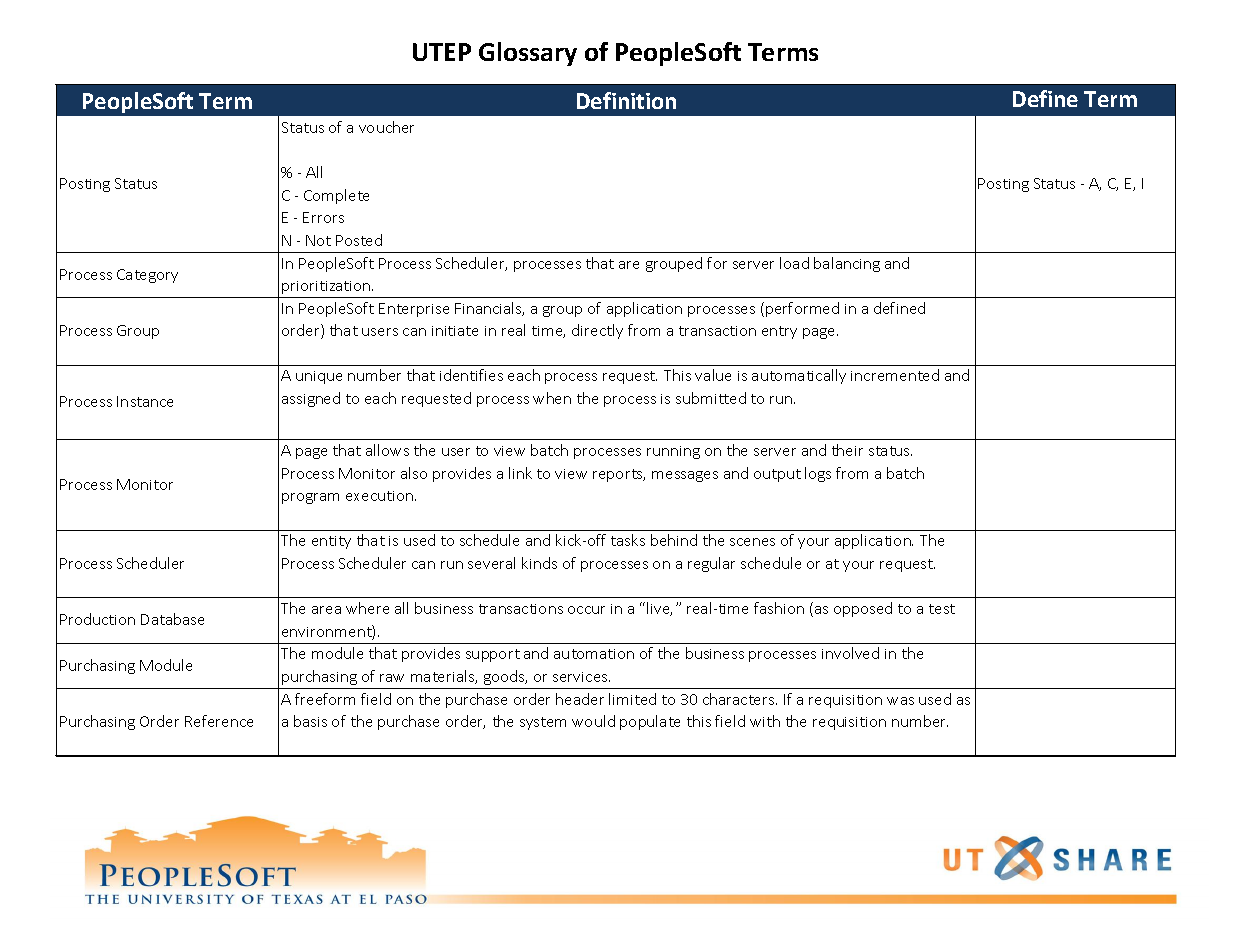 The width and height of the screenshot is (1233, 952). Describe the element at coordinates (900, 701) in the screenshot. I see `was` at that location.
